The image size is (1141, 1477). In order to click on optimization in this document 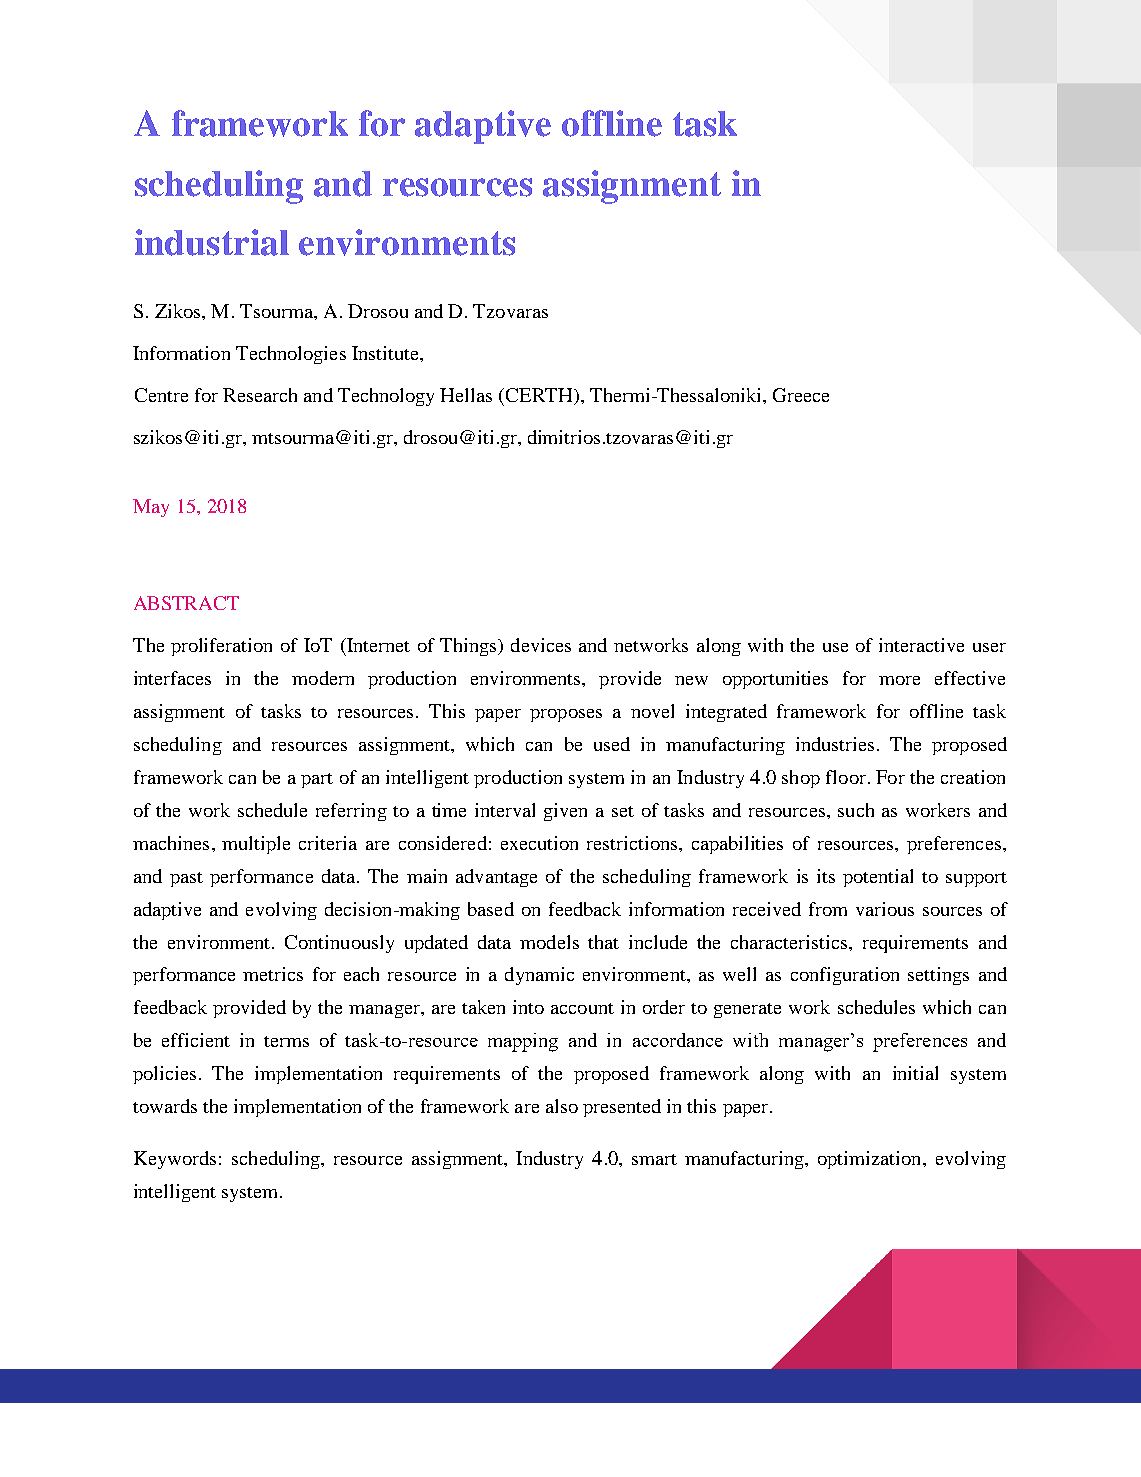, I will do `click(871, 1160)`.
